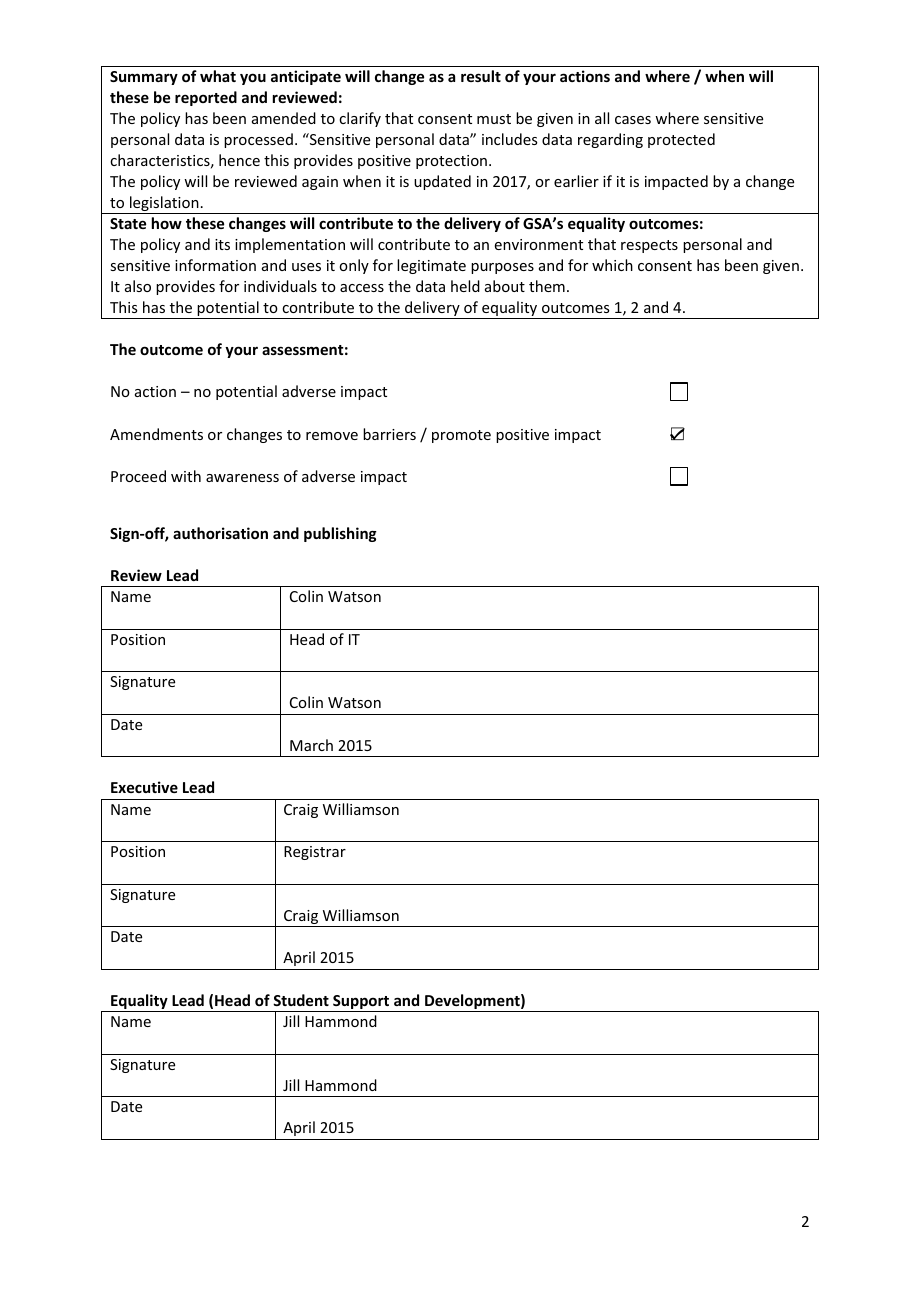  Describe the element at coordinates (461, 436) in the screenshot. I see `promote` at that location.
